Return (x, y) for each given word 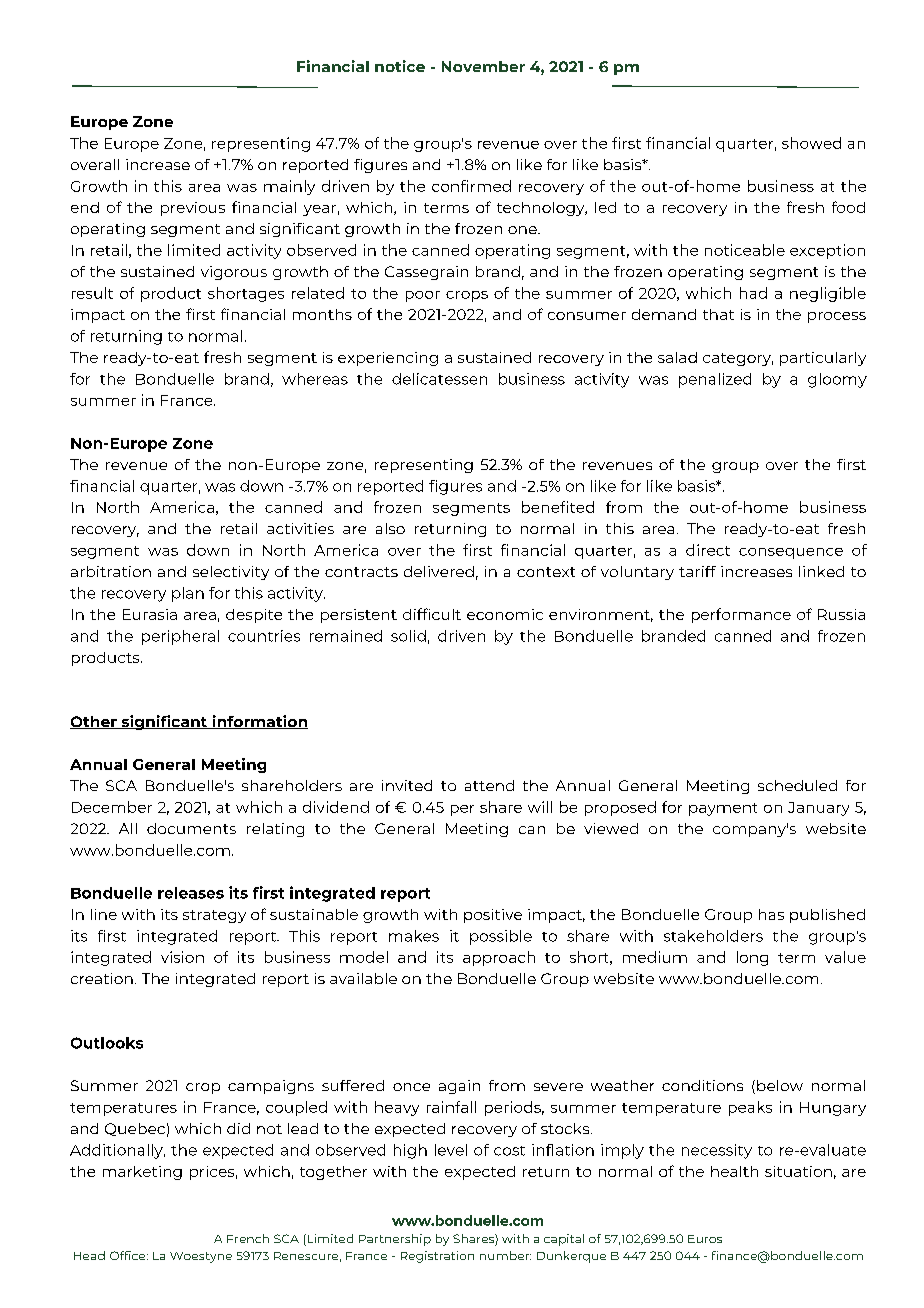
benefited (558, 507)
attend (489, 785)
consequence (791, 553)
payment (723, 809)
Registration (437, 1257)
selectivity (231, 573)
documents (191, 828)
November (483, 66)
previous (193, 209)
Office (129, 1255)
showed (811, 143)
